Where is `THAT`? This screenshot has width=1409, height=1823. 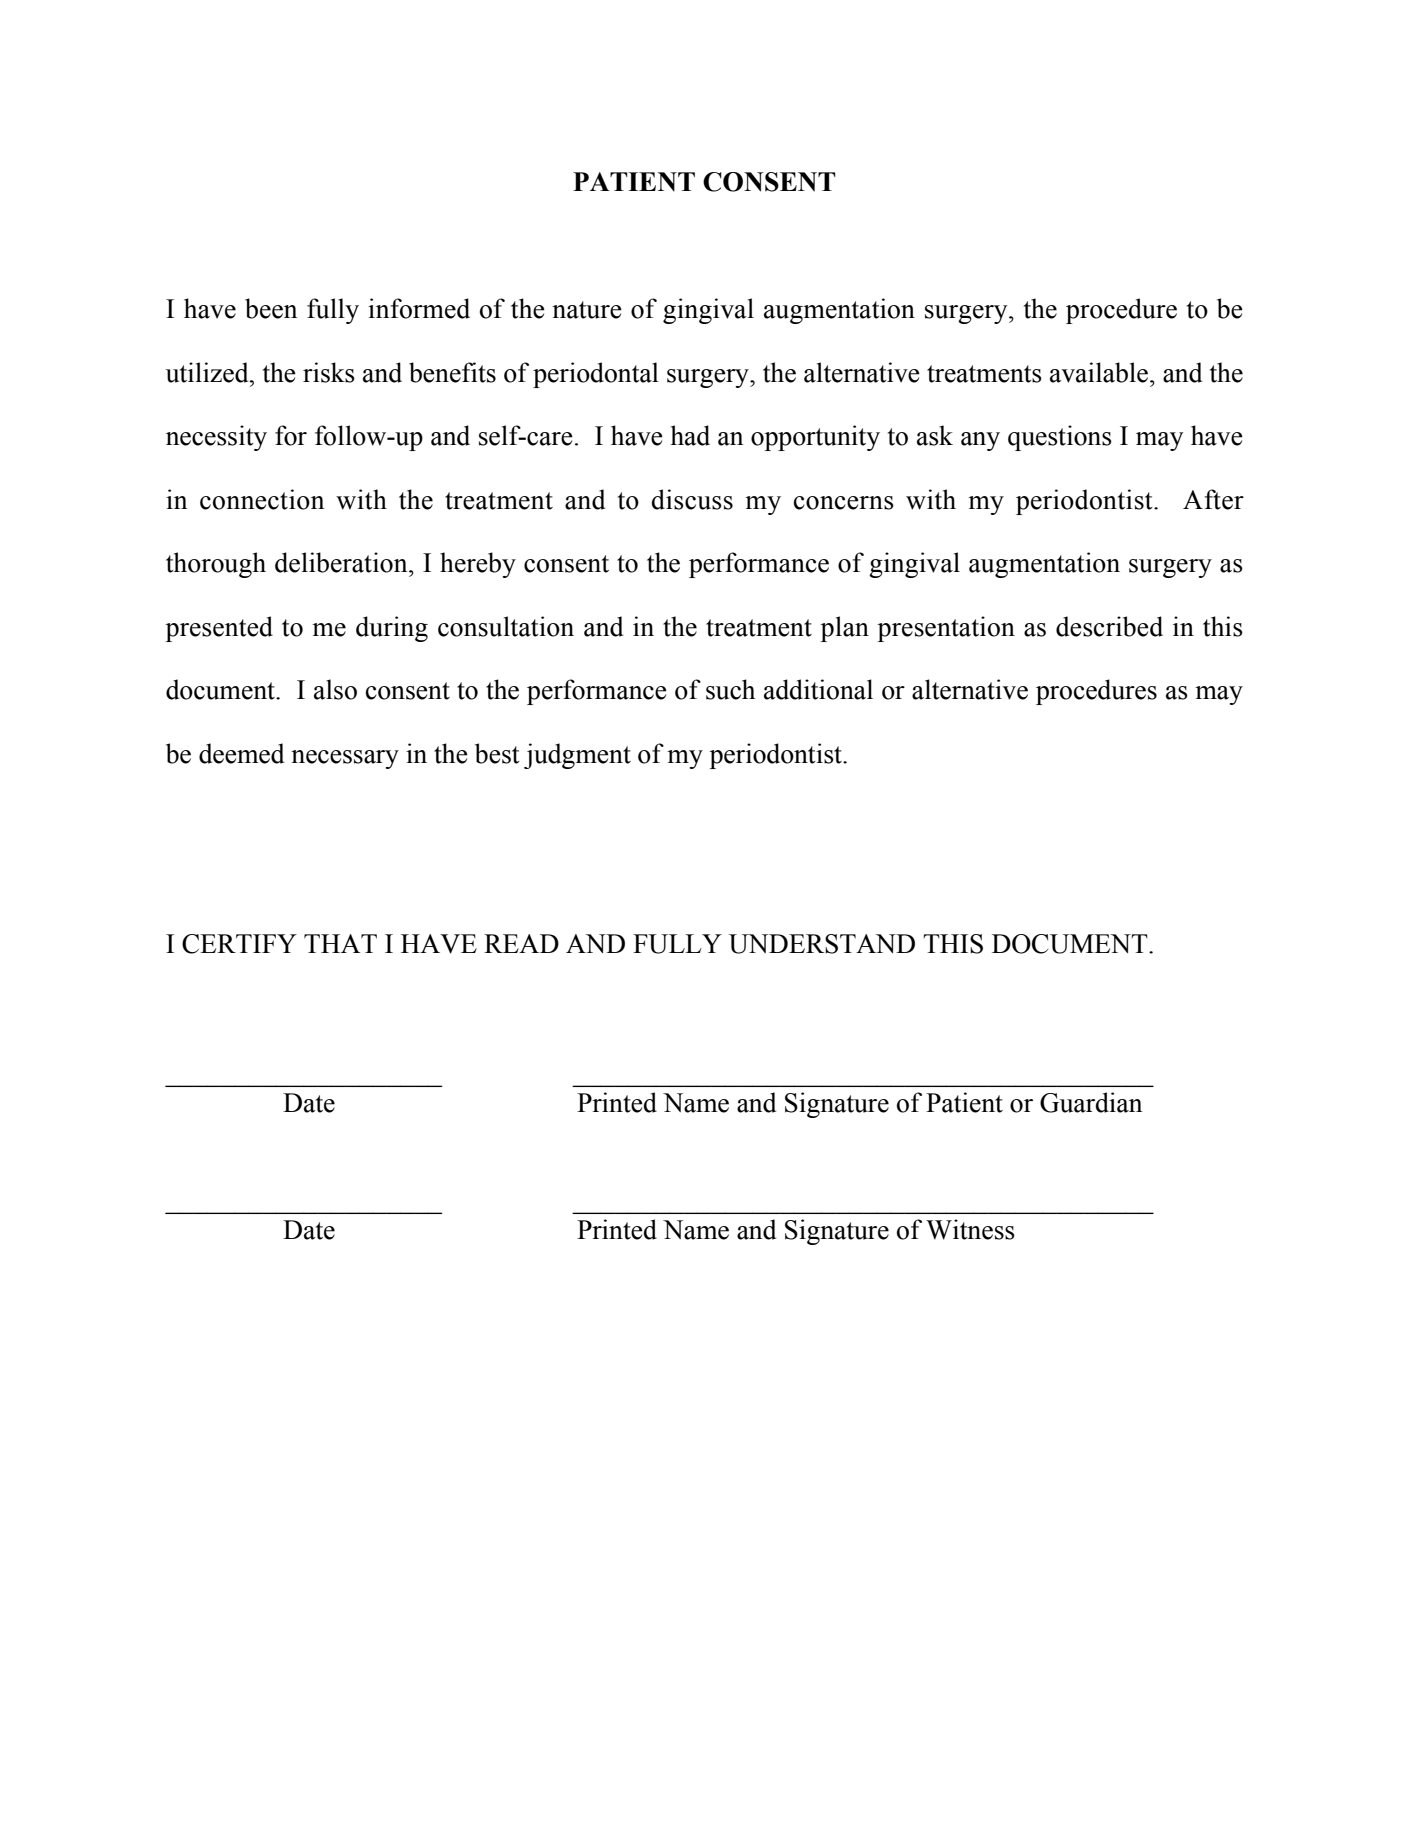 THAT is located at coordinates (340, 943).
